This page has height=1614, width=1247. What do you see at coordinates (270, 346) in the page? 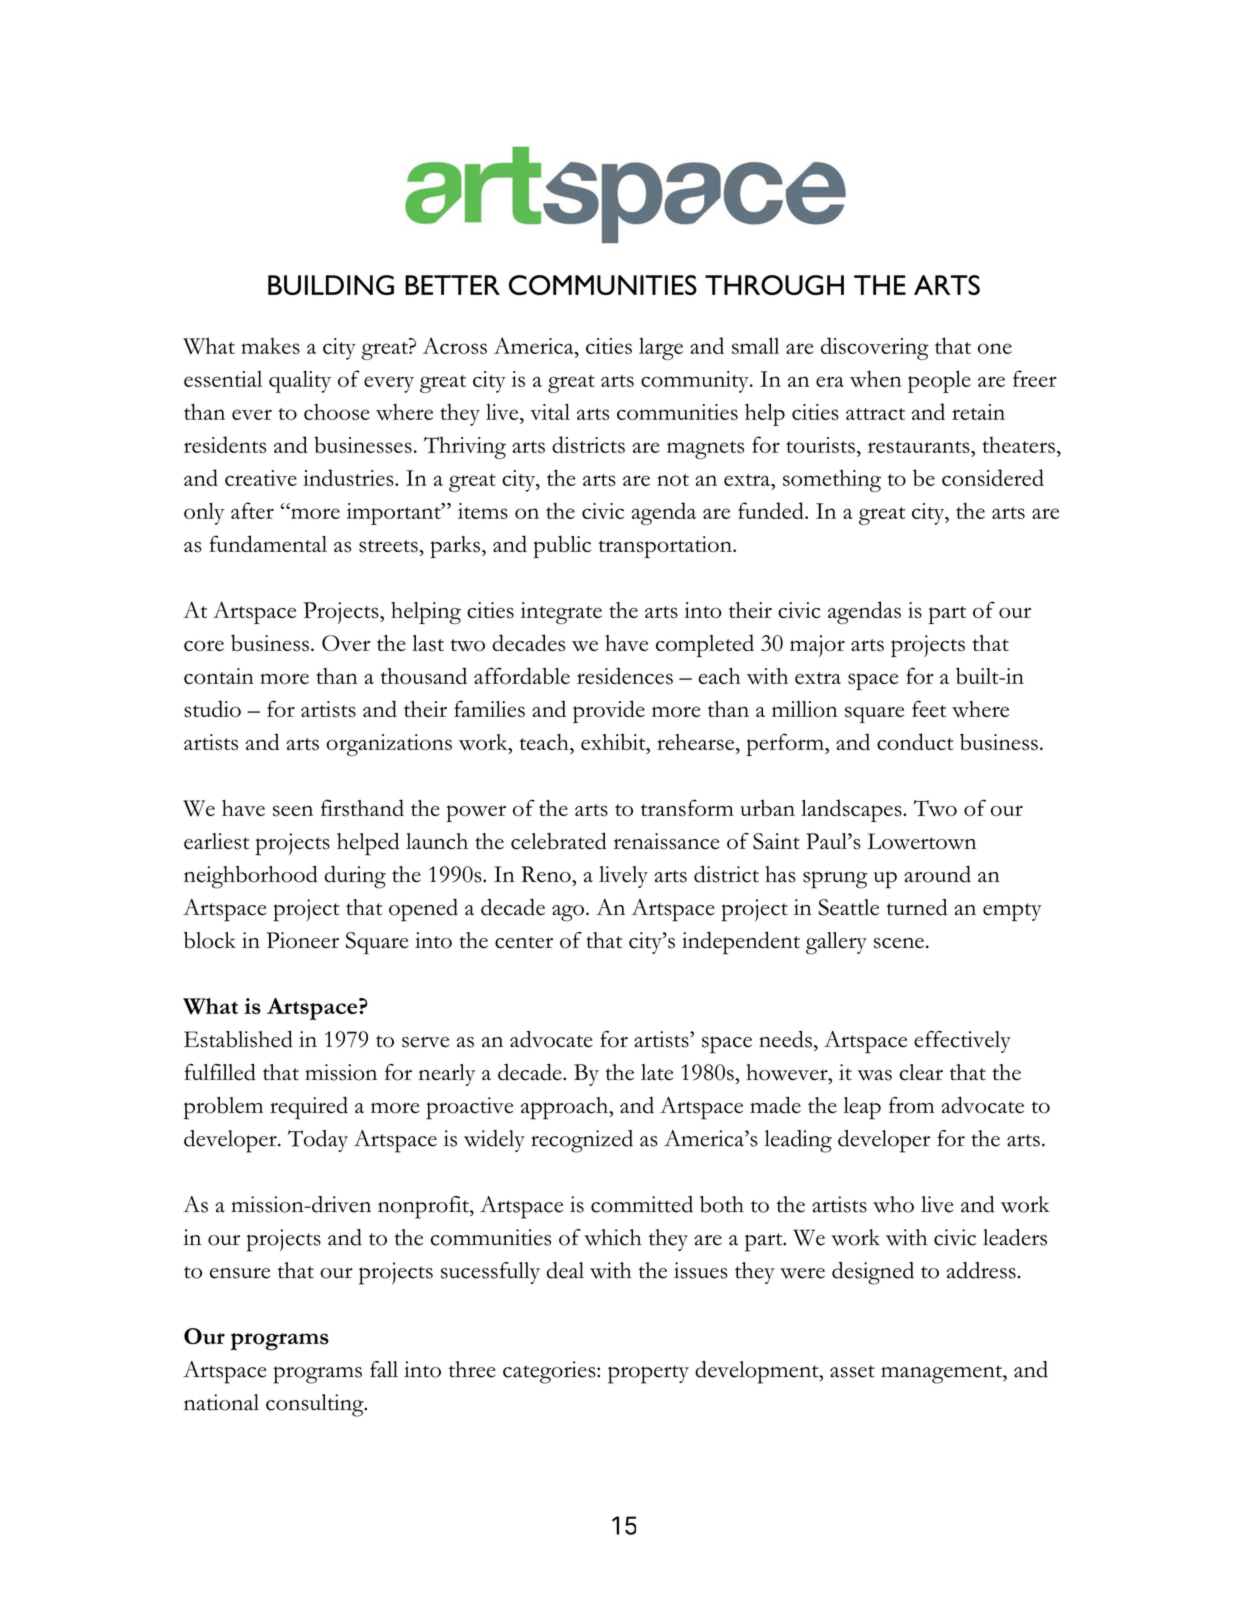
I see `makes` at bounding box center [270, 346].
